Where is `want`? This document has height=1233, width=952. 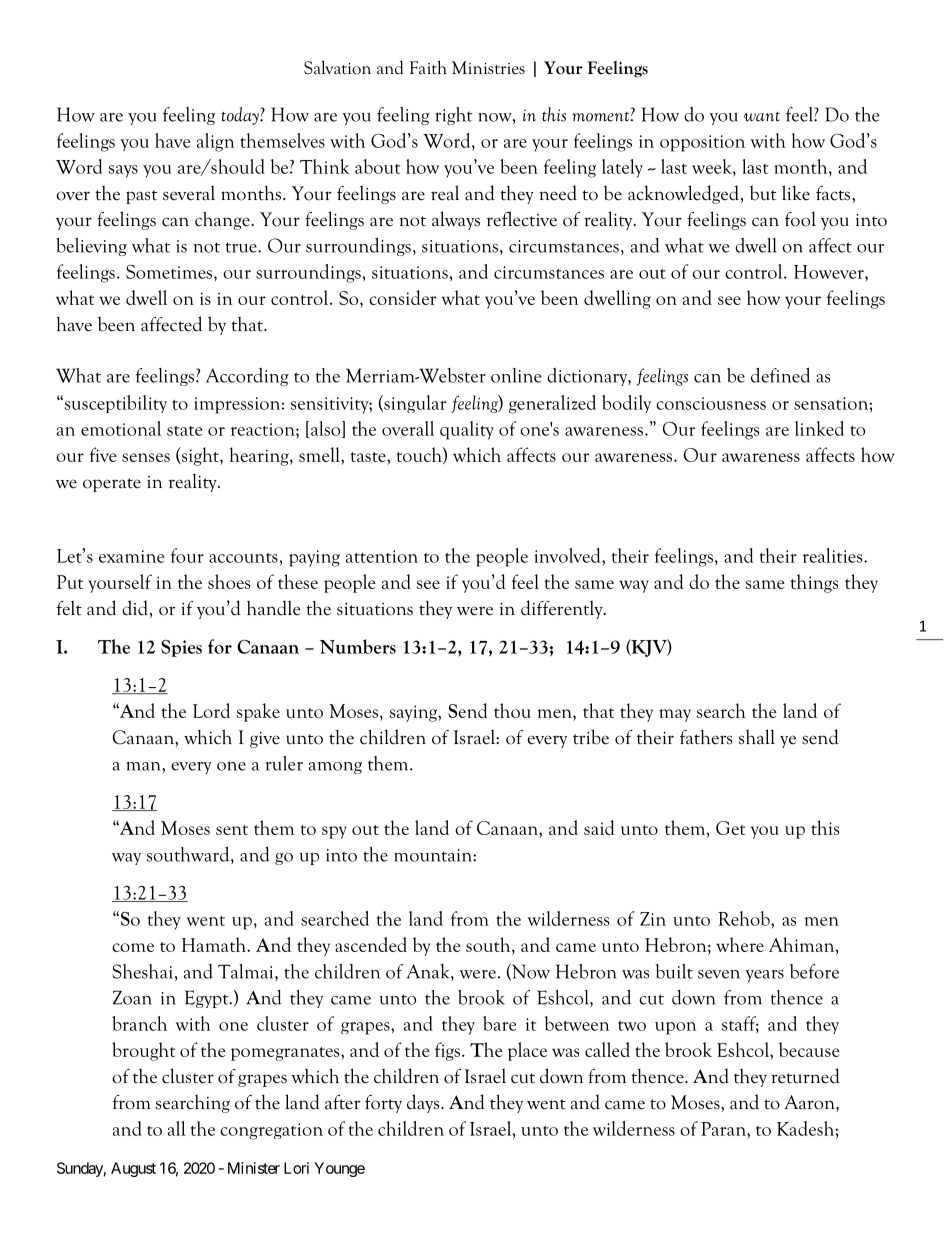 want is located at coordinates (762, 117).
